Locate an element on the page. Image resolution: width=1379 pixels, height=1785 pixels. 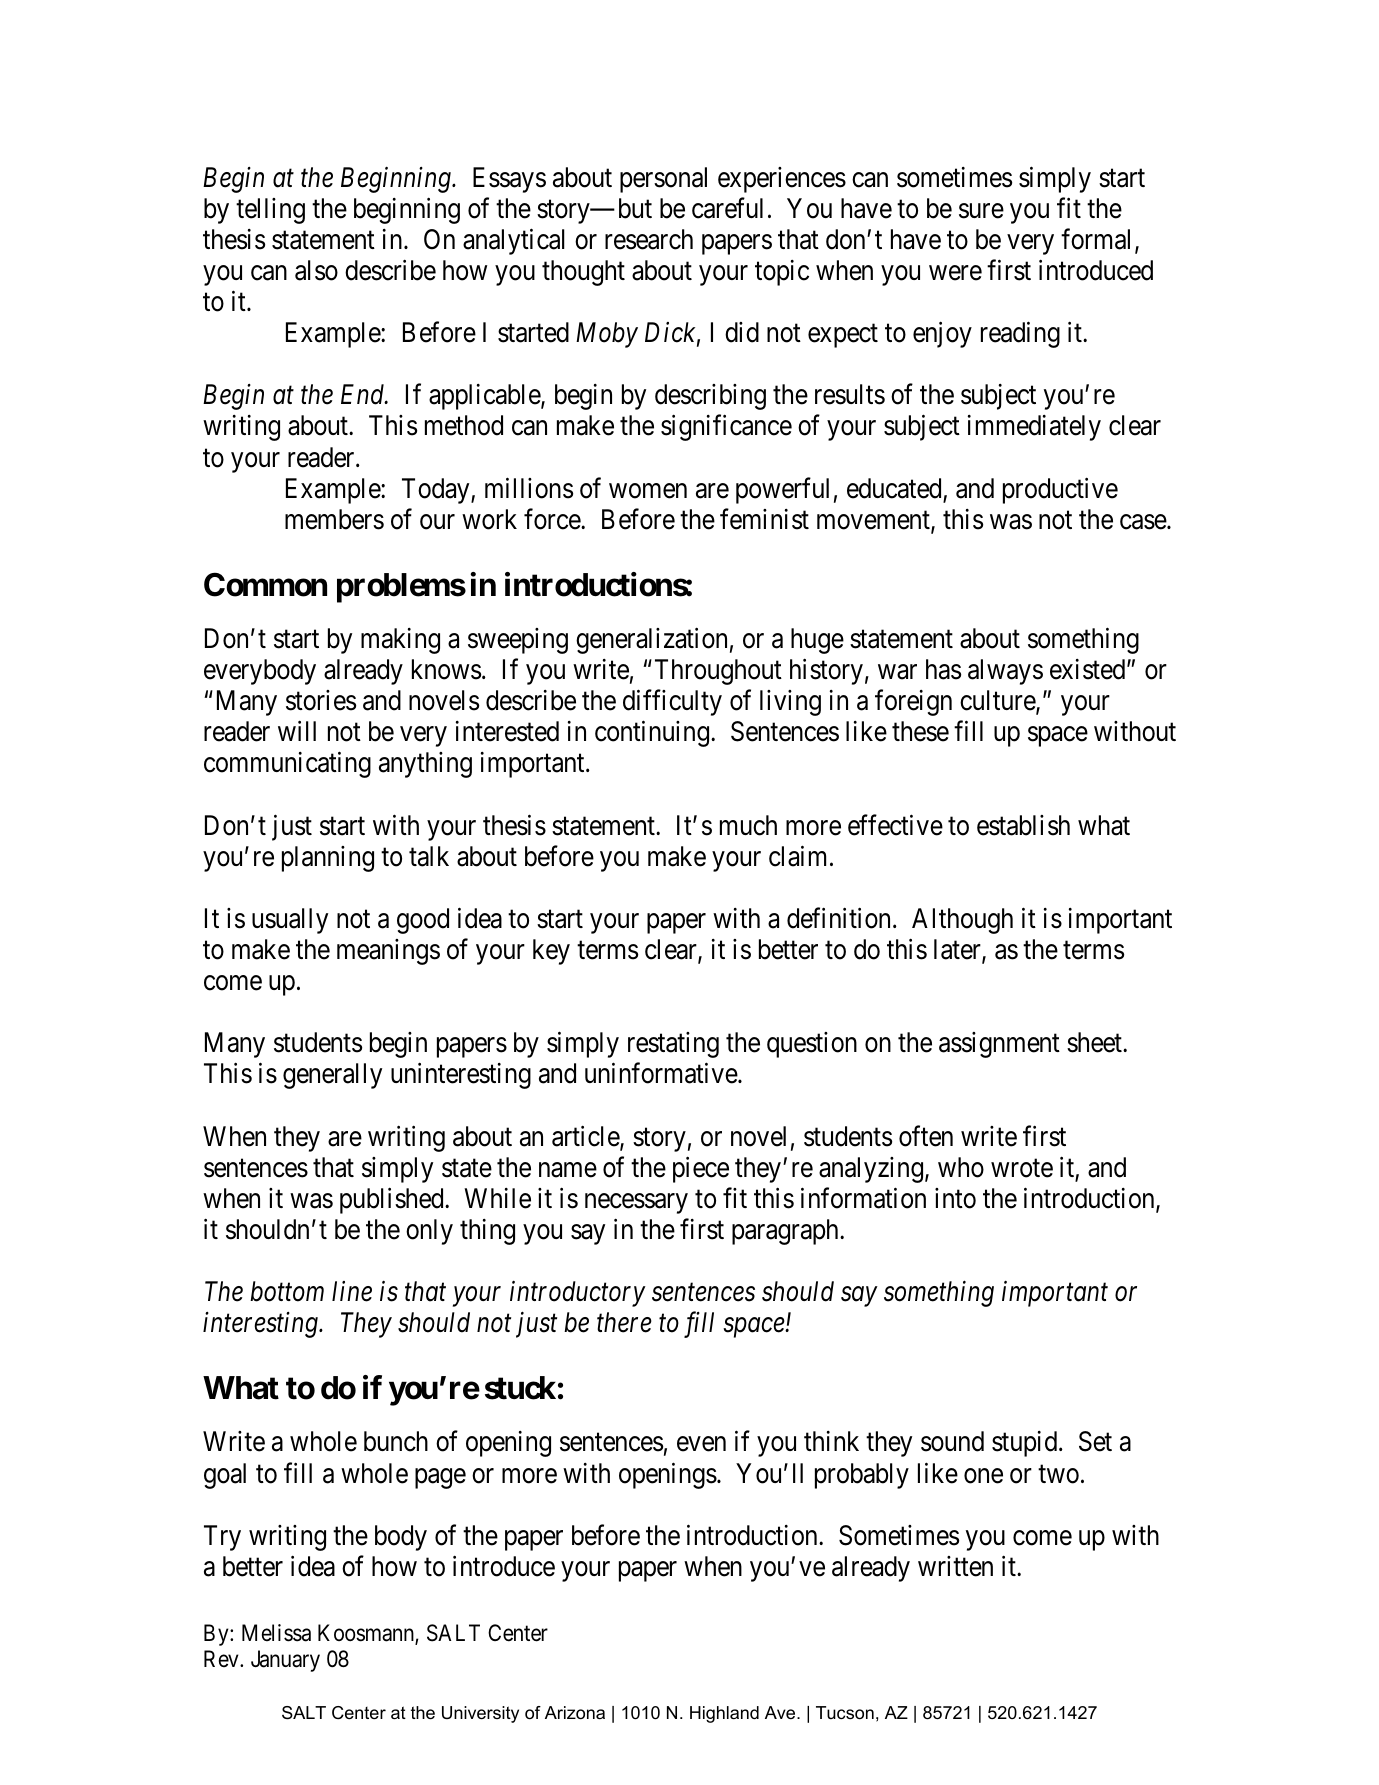
necessary is located at coordinates (636, 1203).
